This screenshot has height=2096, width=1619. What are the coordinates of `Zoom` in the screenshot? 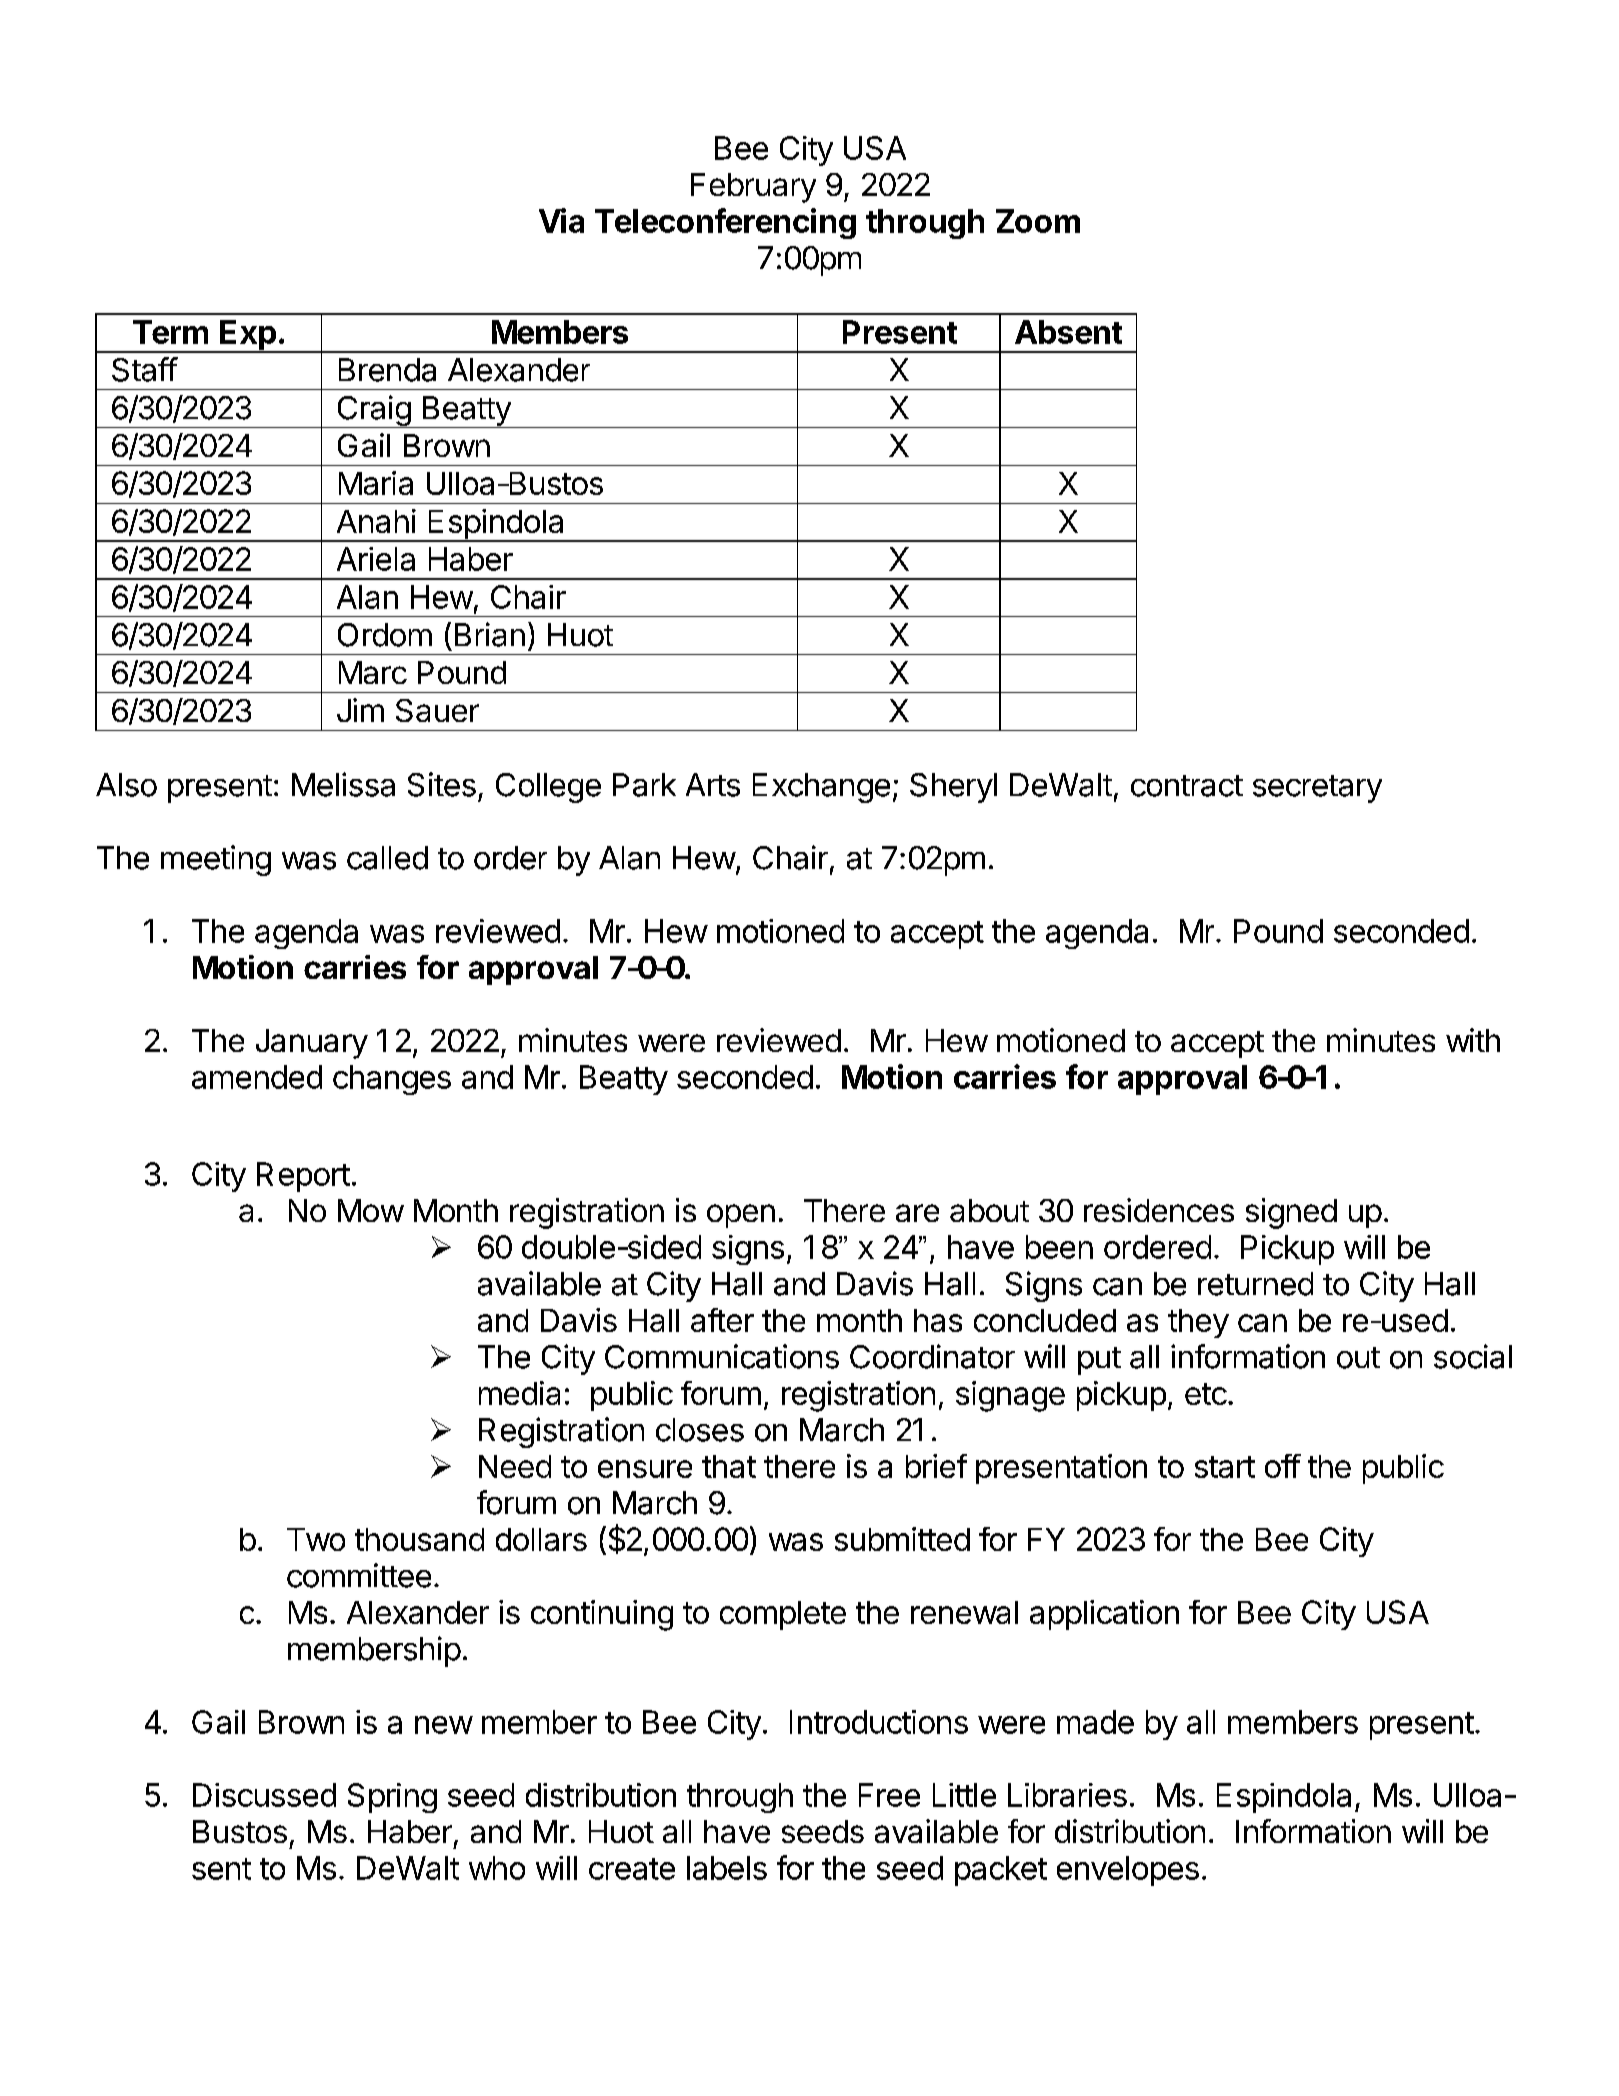 It's located at (1038, 221).
